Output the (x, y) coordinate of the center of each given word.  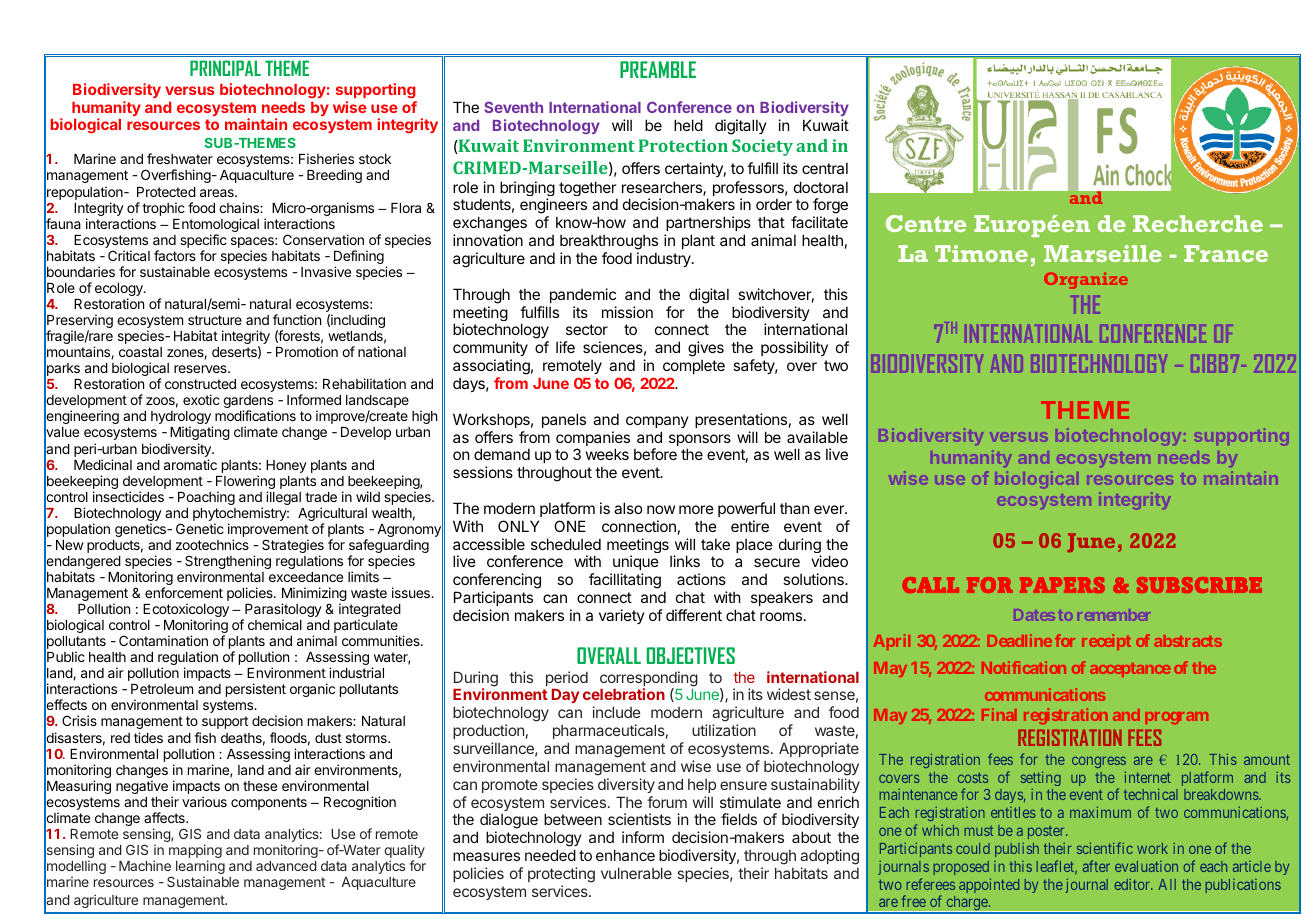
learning (200, 868)
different (694, 615)
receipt (1106, 642)
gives (706, 349)
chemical (275, 624)
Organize (1086, 281)
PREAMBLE (658, 69)
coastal (140, 352)
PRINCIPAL (225, 68)
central (825, 168)
